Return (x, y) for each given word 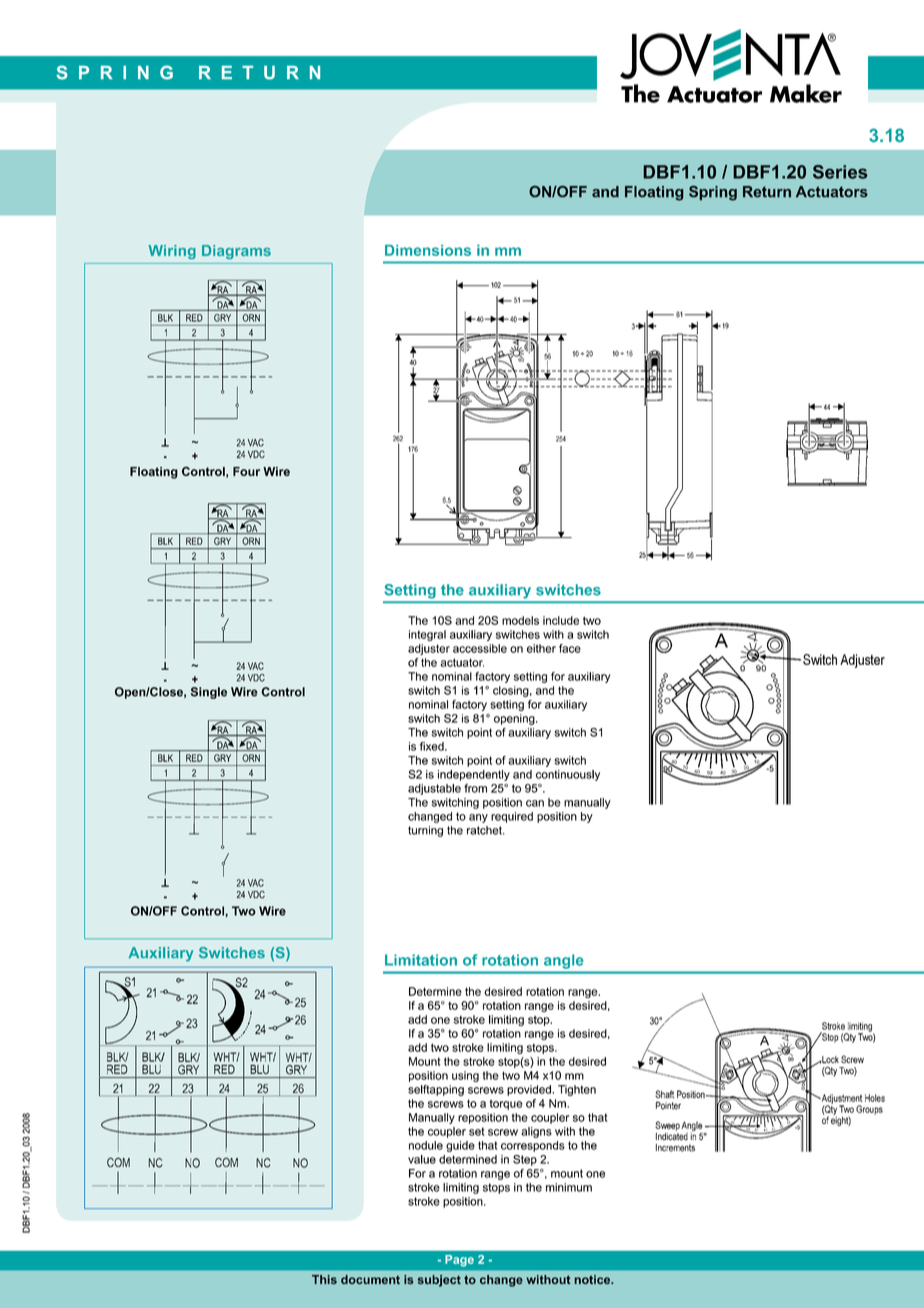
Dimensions (428, 250)
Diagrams (236, 252)
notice (593, 1279)
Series (840, 172)
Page (459, 1261)
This (324, 1279)
